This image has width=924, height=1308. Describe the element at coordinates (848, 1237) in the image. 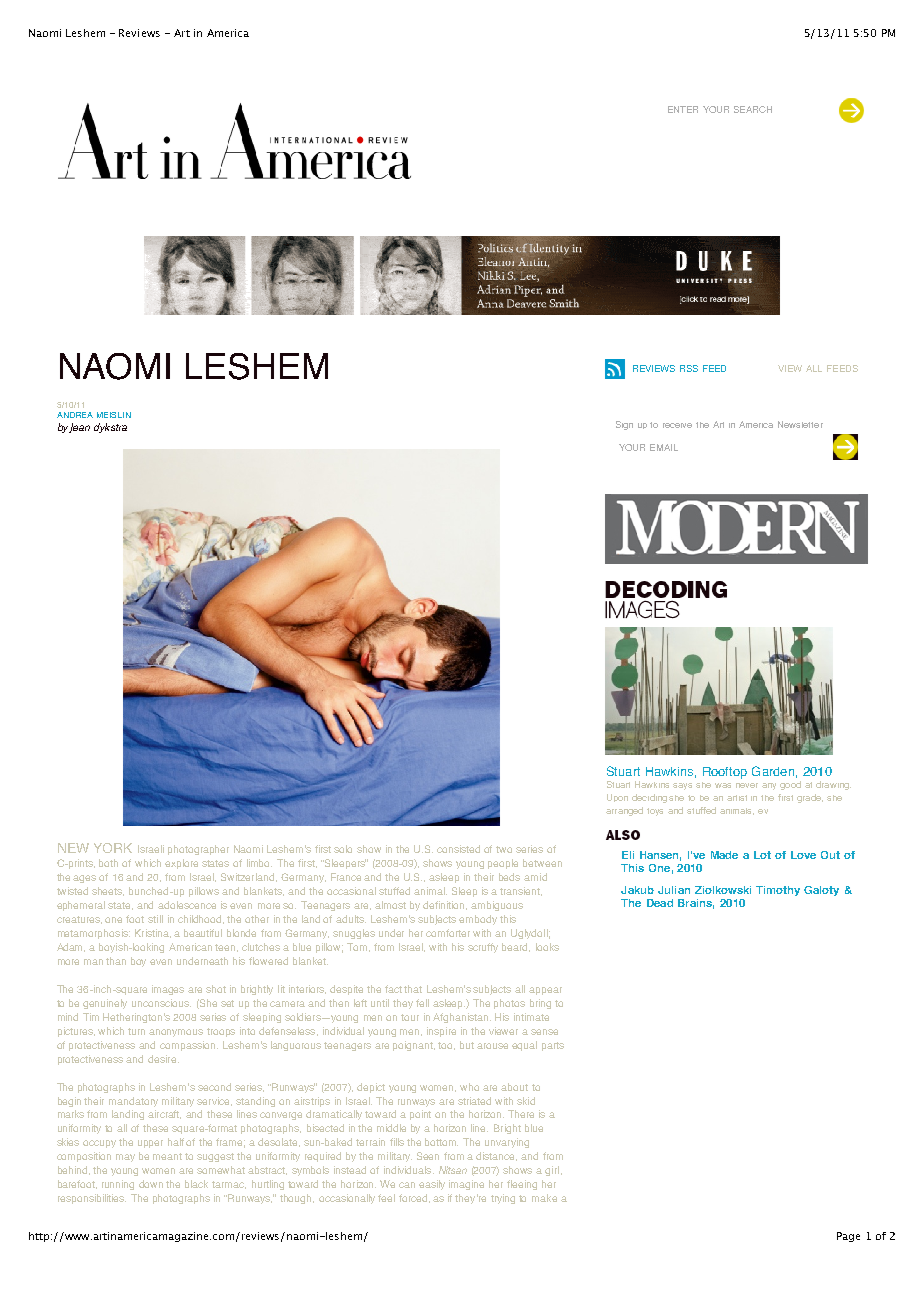

I see `Page` at that location.
